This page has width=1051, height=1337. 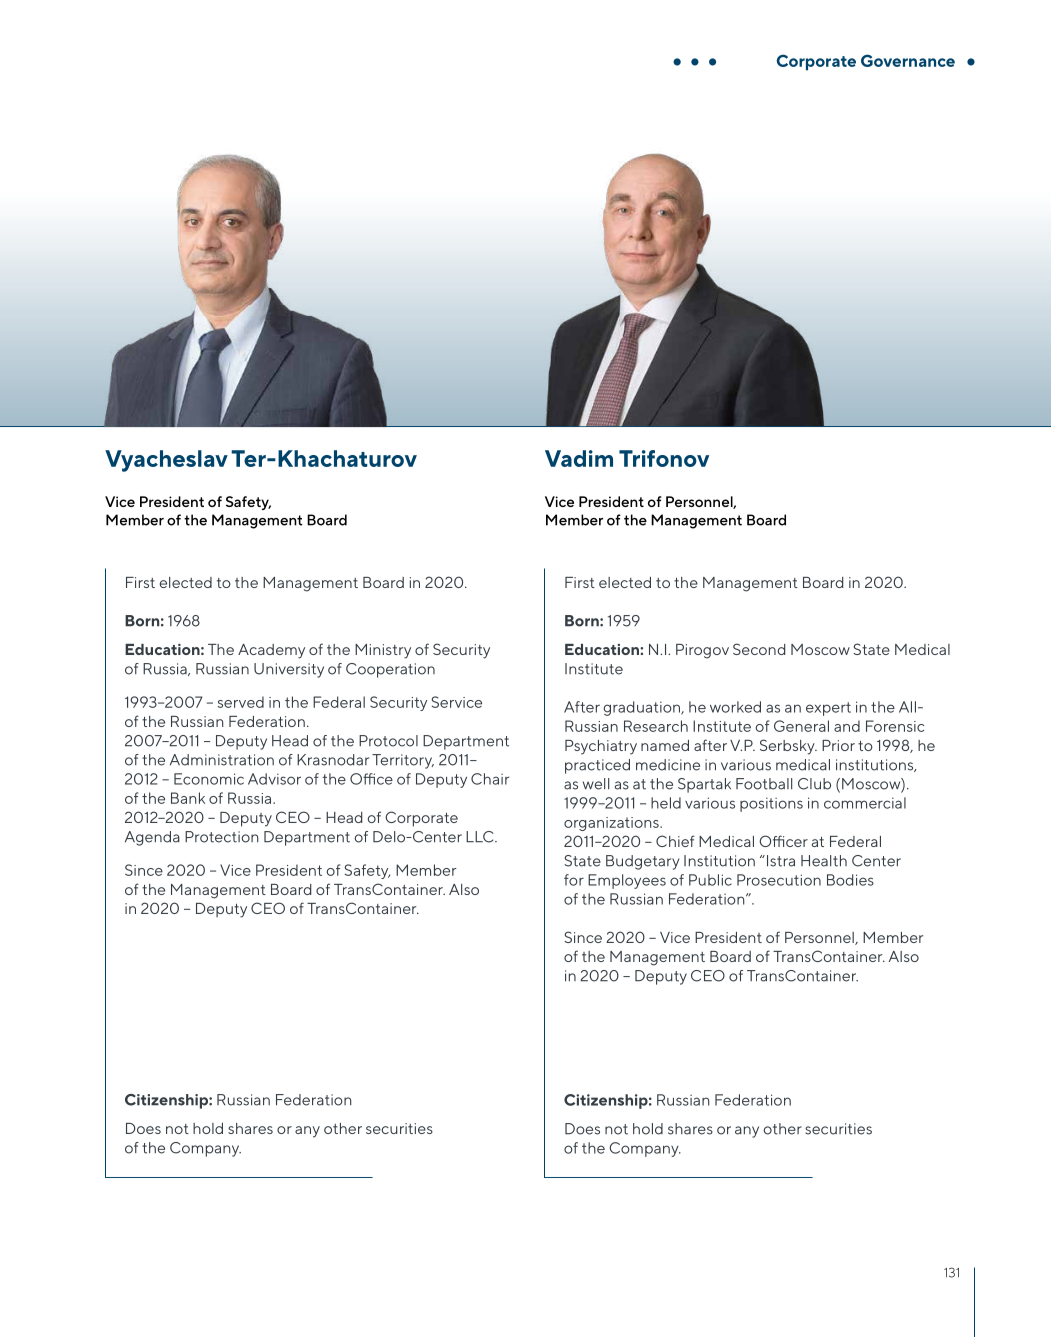 What do you see at coordinates (222, 837) in the page?
I see `Protection` at bounding box center [222, 837].
